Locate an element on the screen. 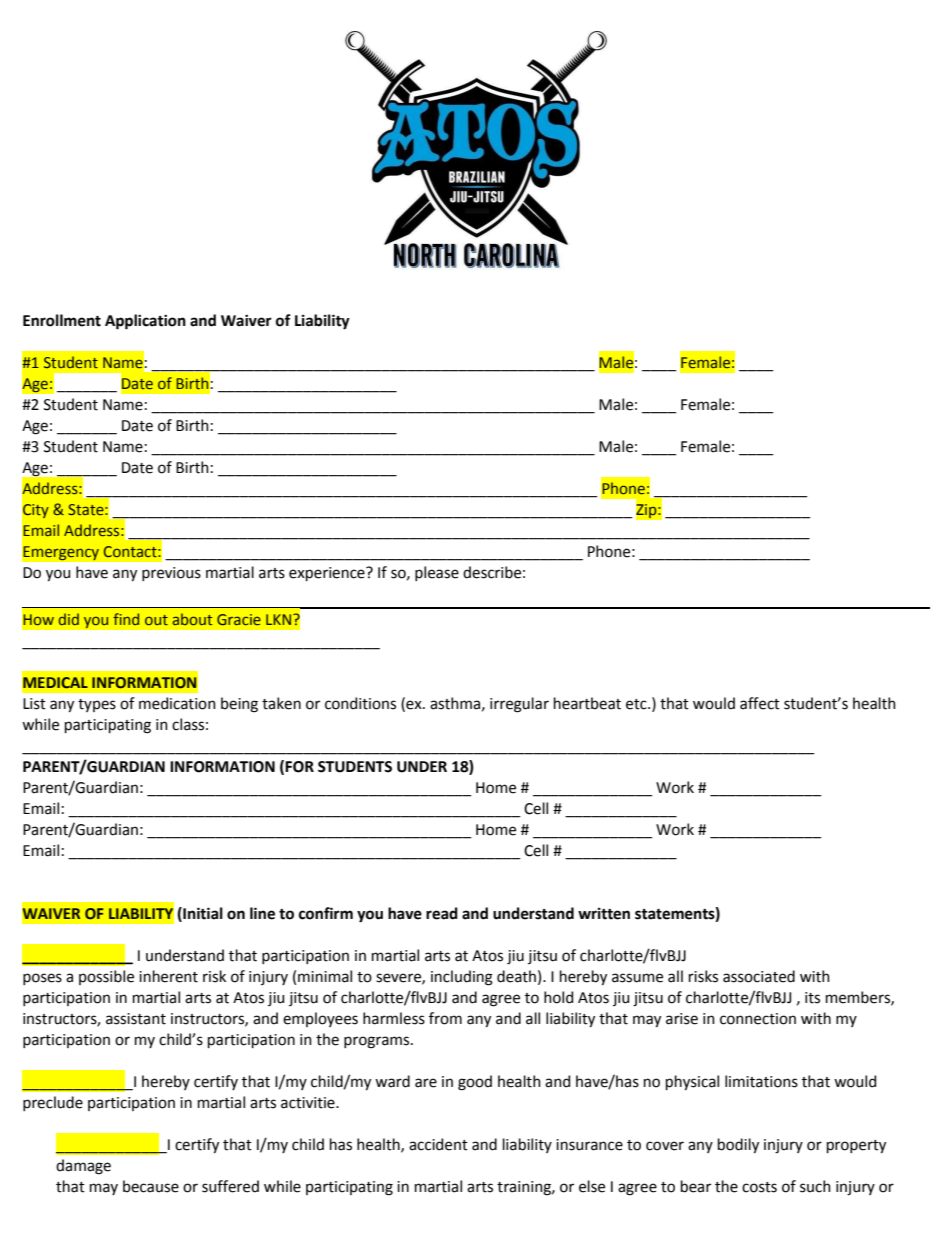  because is located at coordinates (151, 1186).
